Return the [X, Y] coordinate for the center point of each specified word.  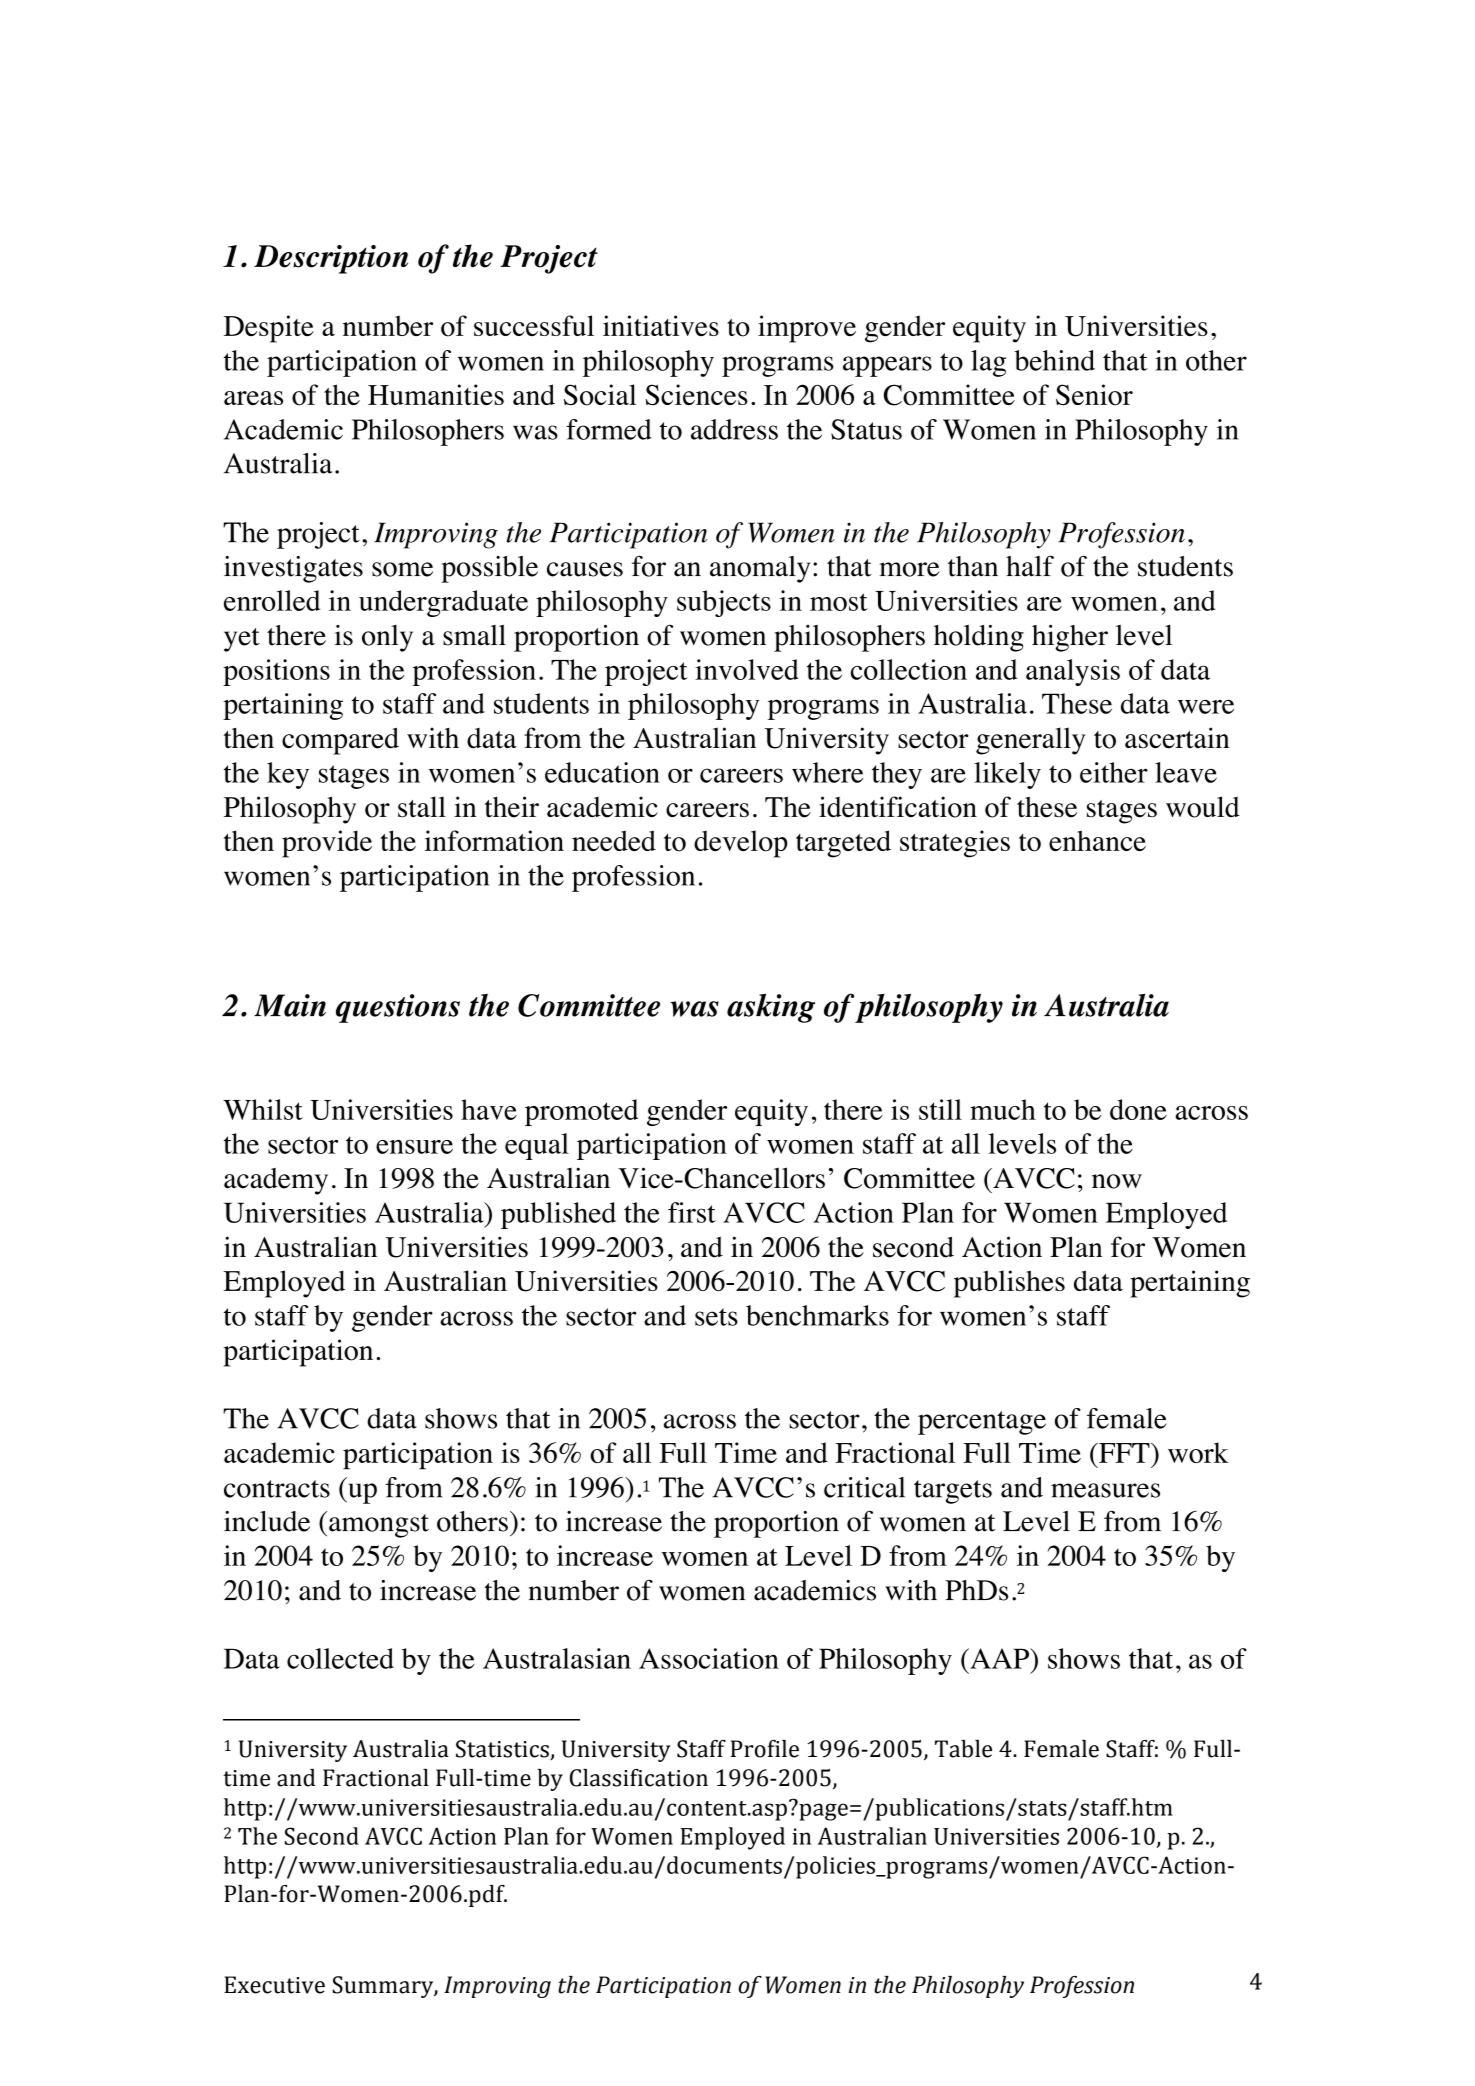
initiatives [661, 325]
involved [747, 669]
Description [331, 259]
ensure [414, 1146]
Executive [274, 1985]
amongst [379, 1526]
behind [1054, 360]
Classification [639, 1778]
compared [340, 741]
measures [1105, 1490]
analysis [1073, 672]
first [692, 1212]
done [1138, 1109]
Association [709, 1658]
